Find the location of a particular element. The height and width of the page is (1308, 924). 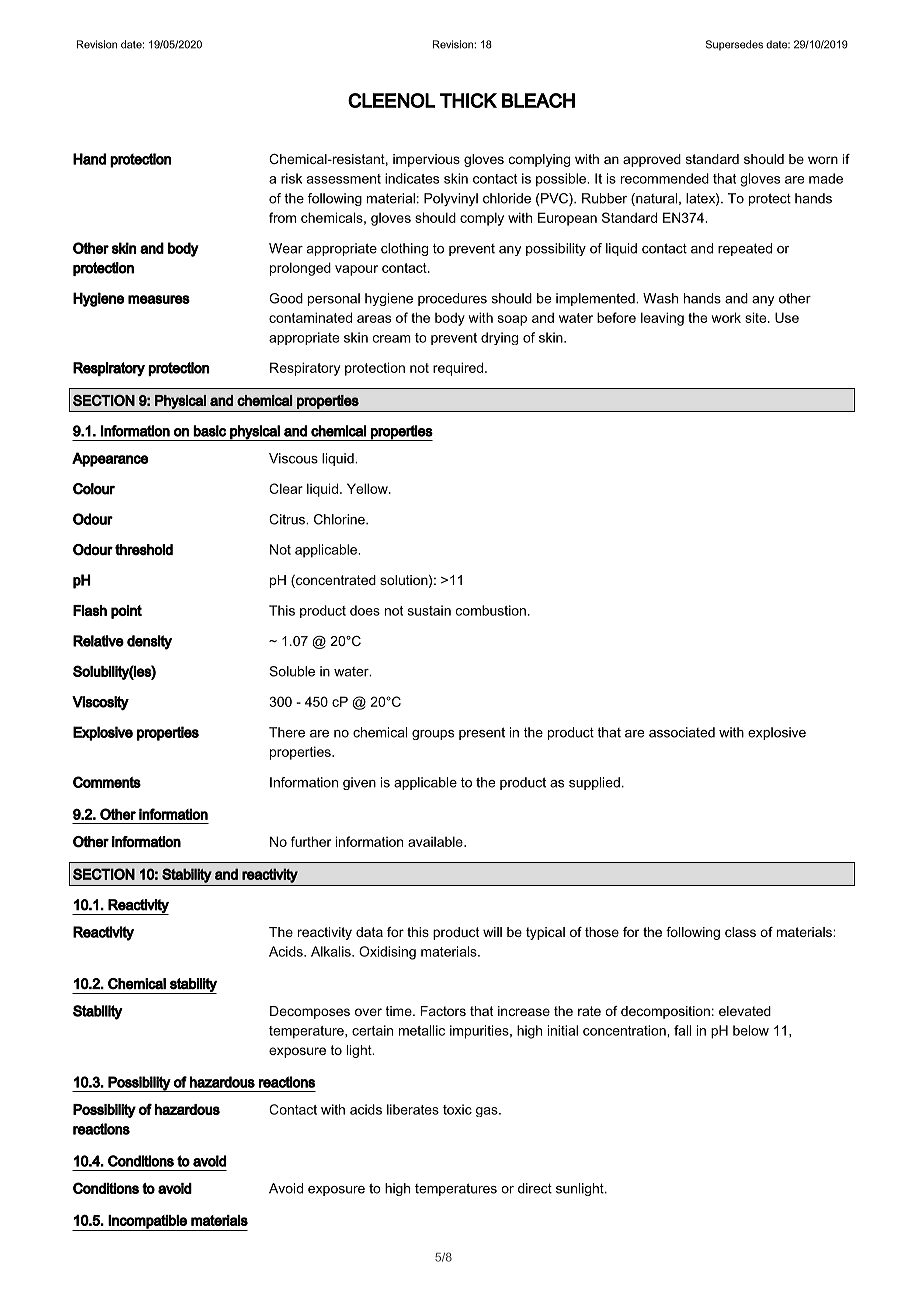

sustain is located at coordinates (429, 610).
